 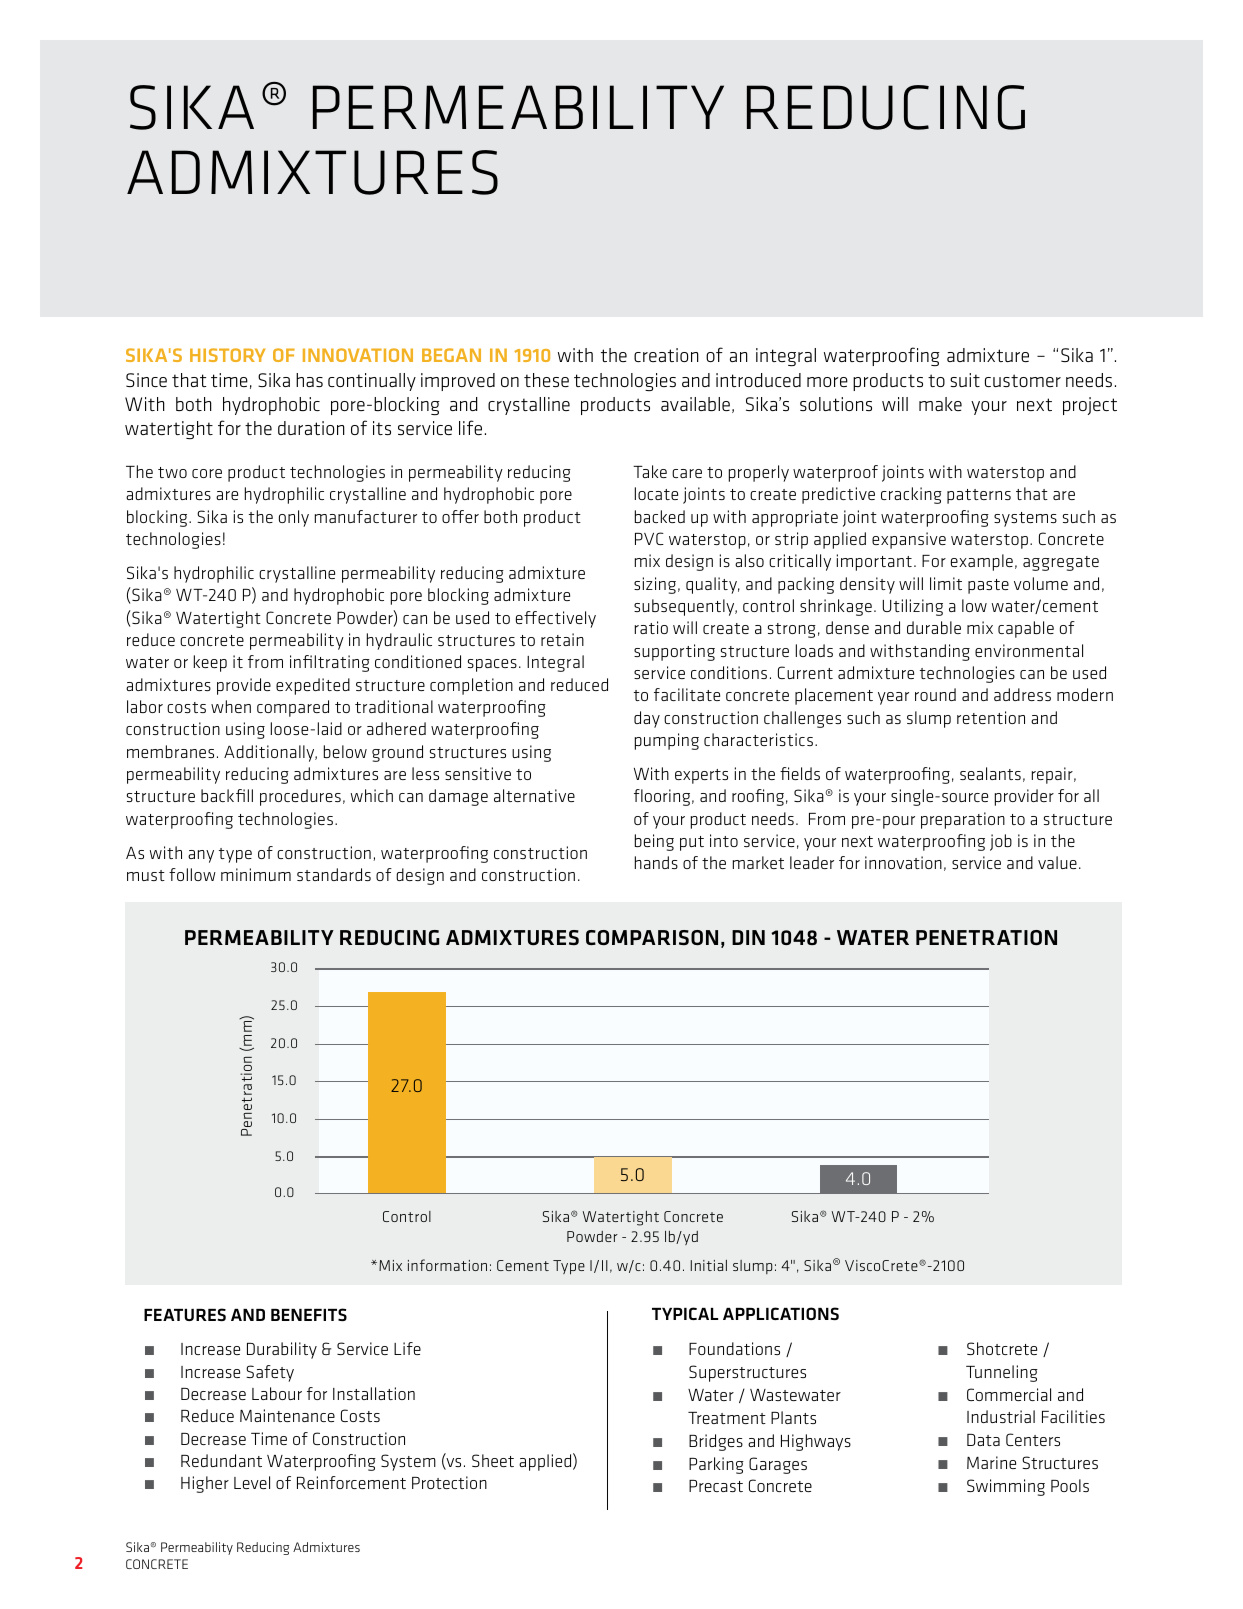 What do you see at coordinates (546, 380) in the document?
I see `these` at bounding box center [546, 380].
